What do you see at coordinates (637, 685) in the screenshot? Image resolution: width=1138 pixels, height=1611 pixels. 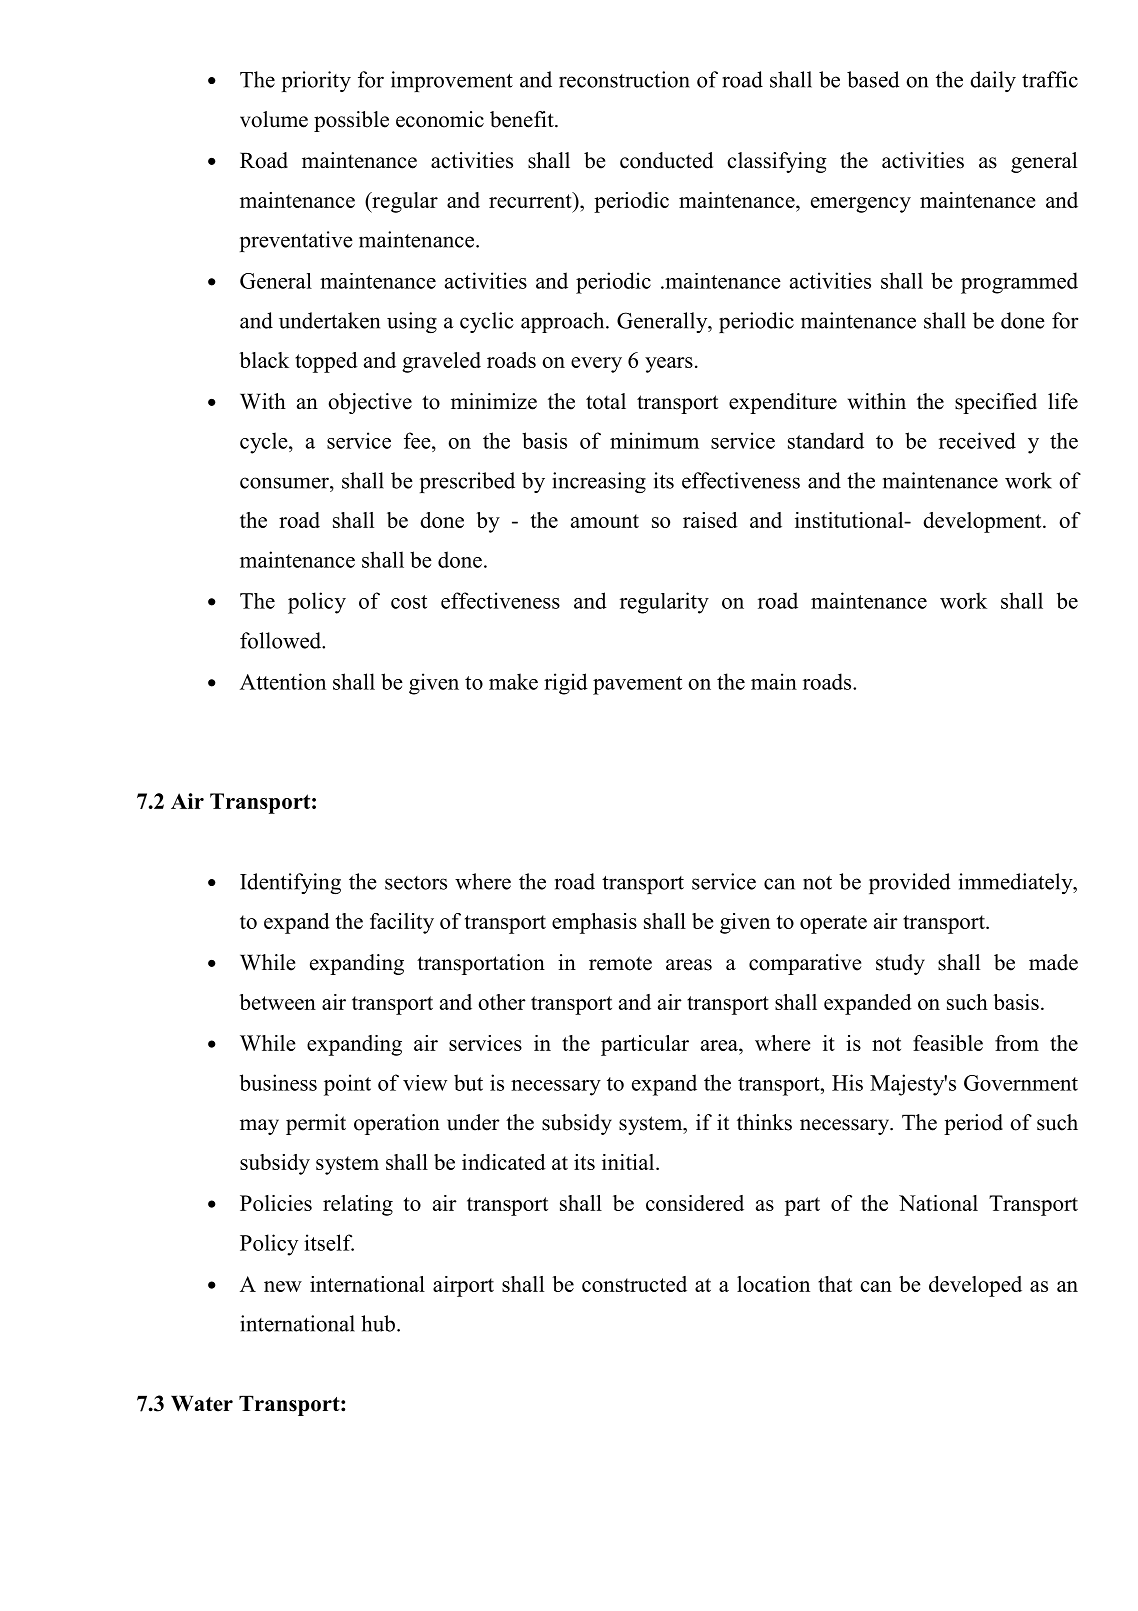 I see `pavement` at bounding box center [637, 685].
